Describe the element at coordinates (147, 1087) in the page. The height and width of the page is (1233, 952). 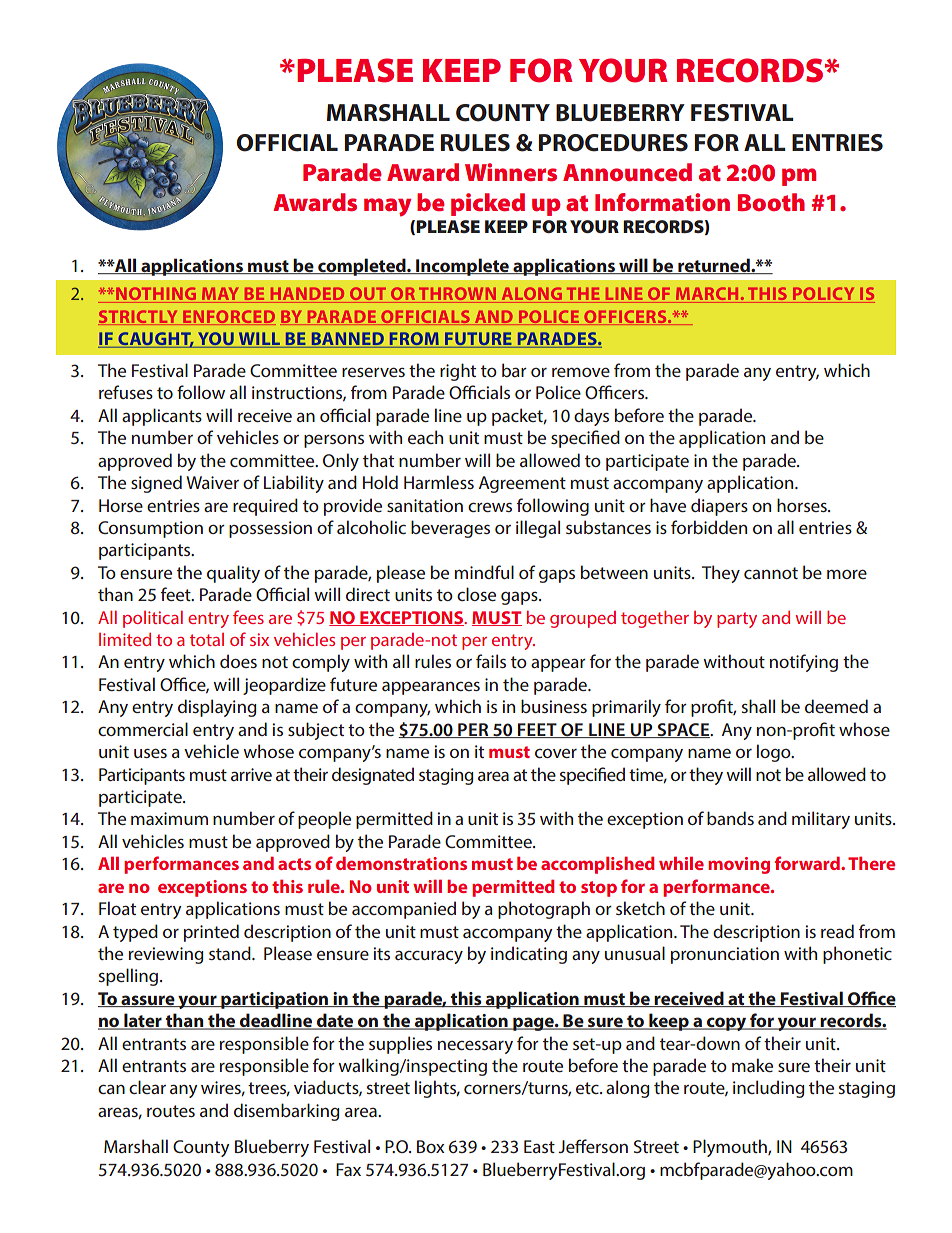
I see `clear` at that location.
